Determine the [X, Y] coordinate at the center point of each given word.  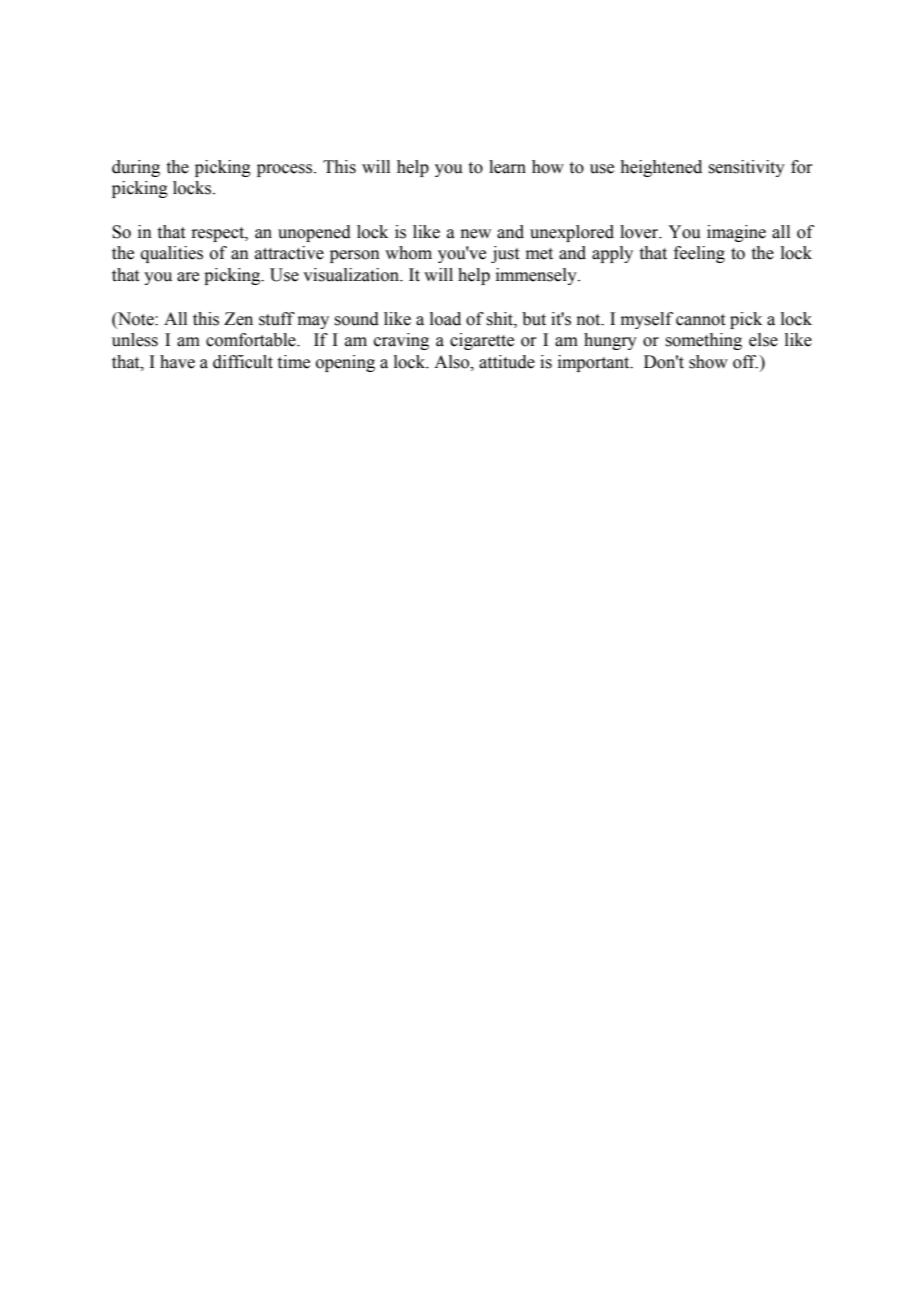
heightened [661, 168]
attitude [507, 362]
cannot [700, 320]
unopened [314, 233]
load [445, 319]
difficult [243, 362]
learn [507, 167]
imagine [736, 233]
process [286, 170]
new [476, 234]
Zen [238, 319]
